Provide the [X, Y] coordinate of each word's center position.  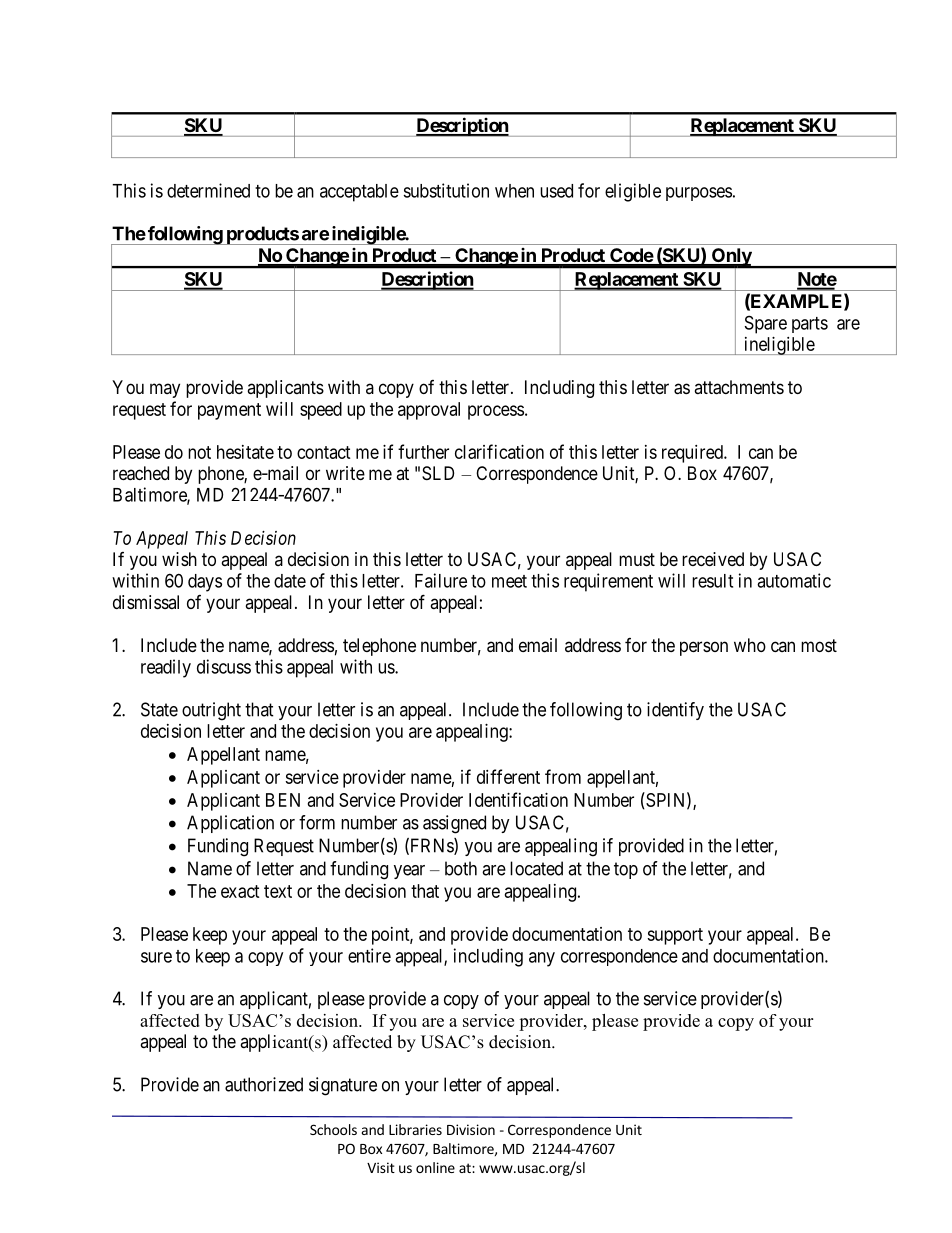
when [514, 191]
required [693, 454]
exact [240, 891]
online [435, 1167]
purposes [699, 194]
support [675, 936]
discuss [224, 666]
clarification [499, 451]
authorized [264, 1084]
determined [208, 190]
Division [471, 1129]
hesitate [245, 452]
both [461, 868]
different [508, 776]
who [750, 645]
